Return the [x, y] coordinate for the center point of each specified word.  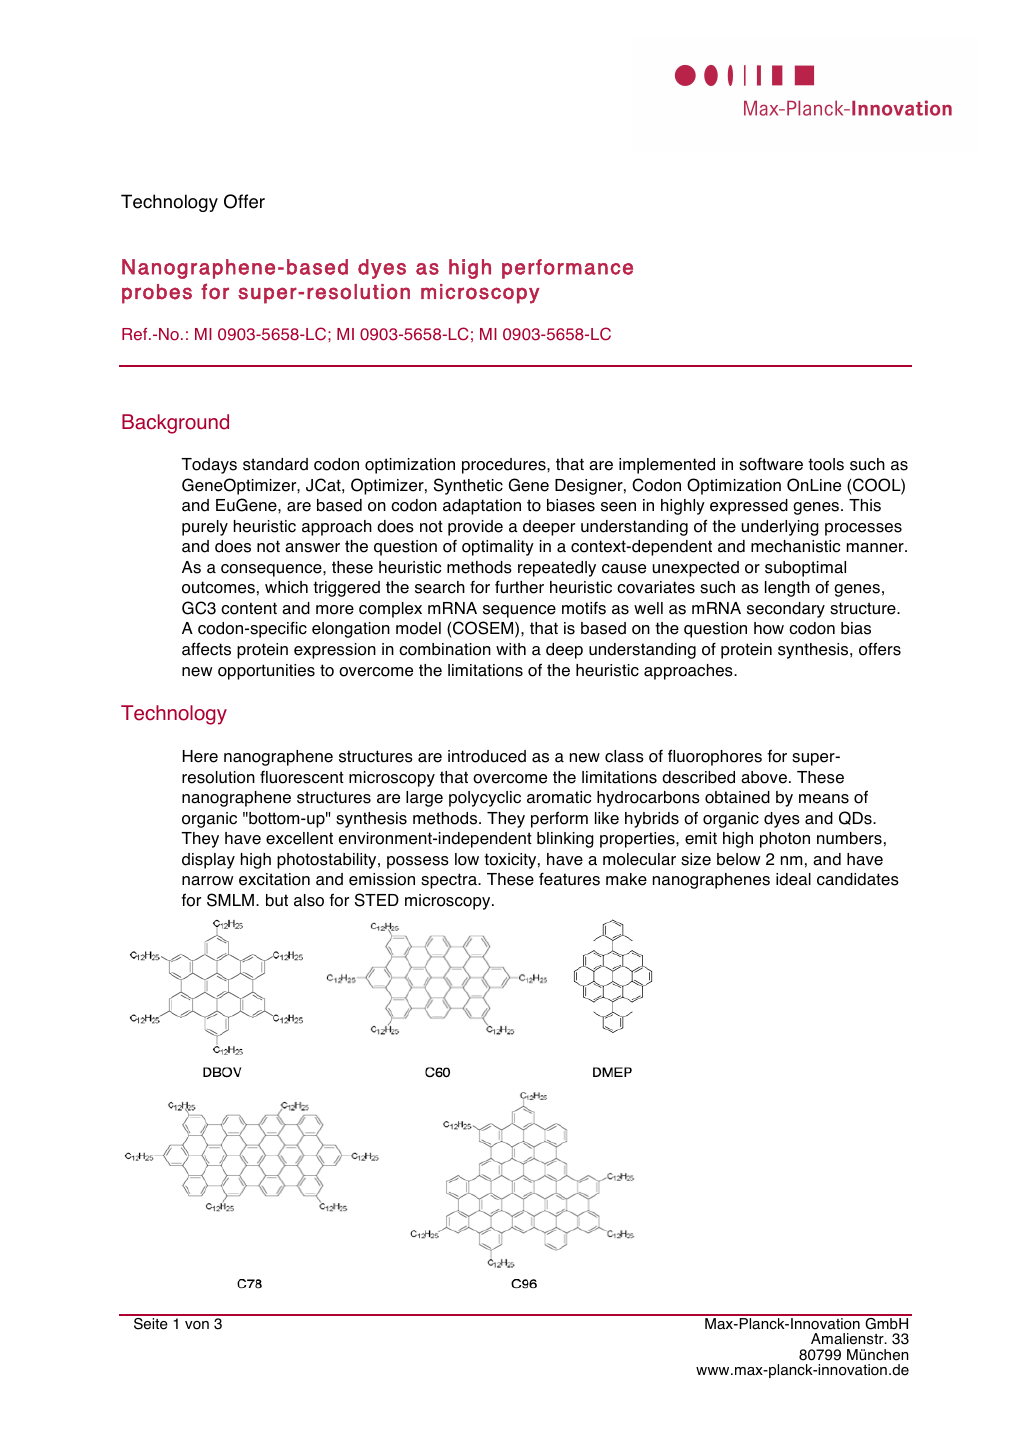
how [769, 628]
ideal [793, 879]
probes [157, 294]
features [569, 879]
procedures [505, 466]
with [511, 649]
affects [206, 649]
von [197, 1325]
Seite [151, 1322]
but [277, 900]
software [771, 464]
